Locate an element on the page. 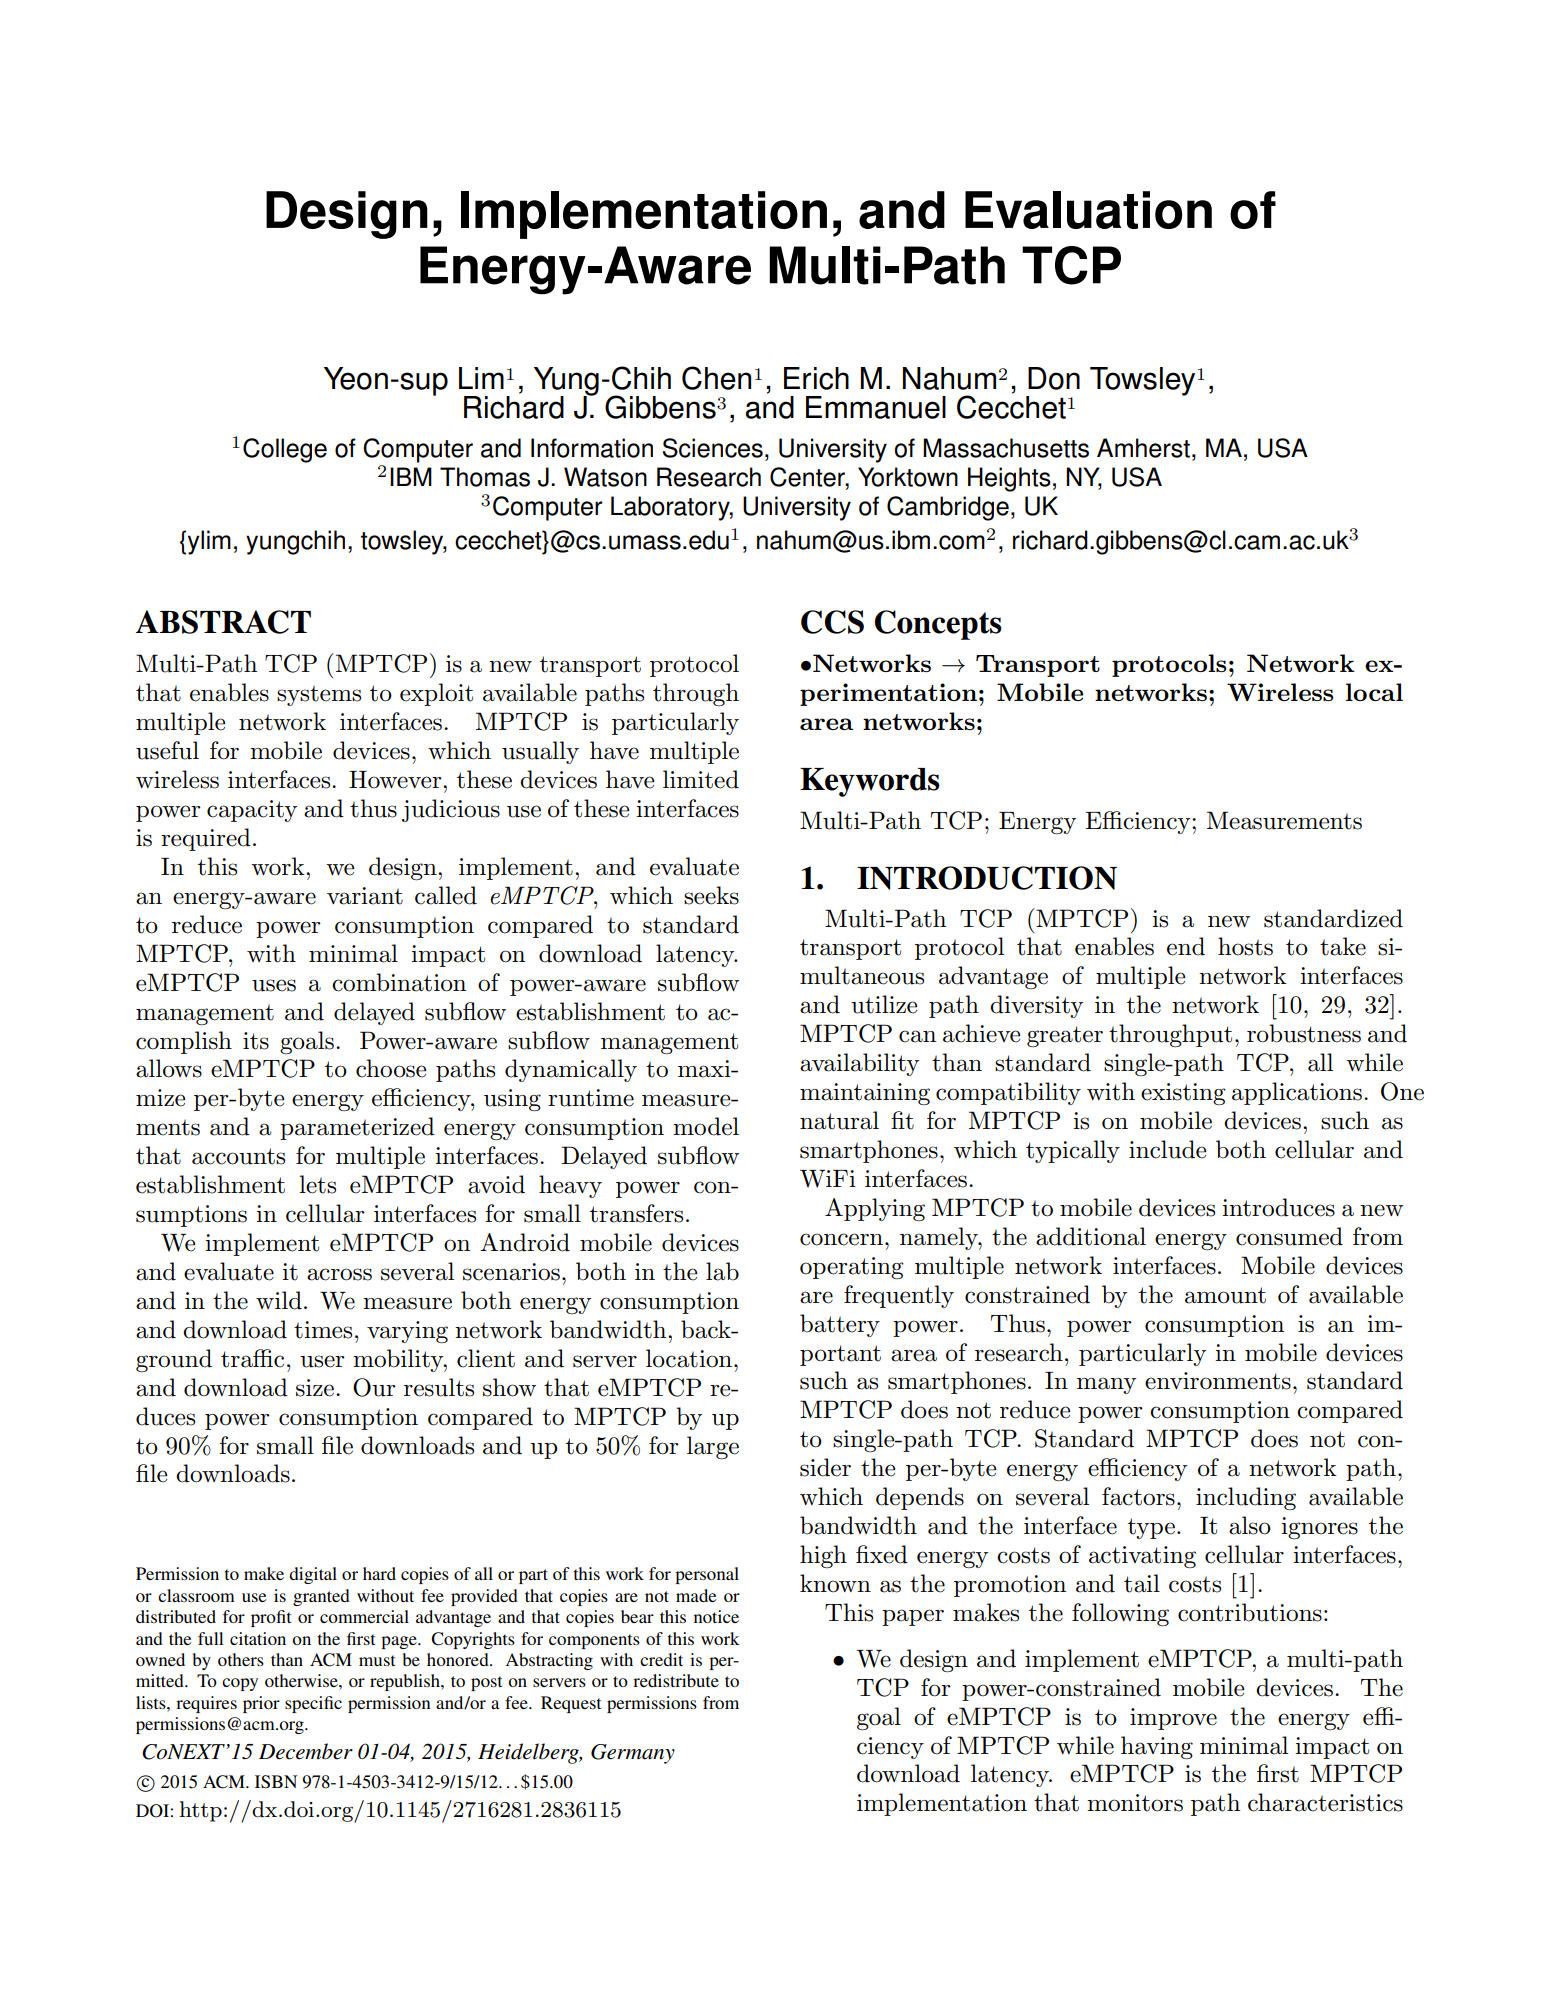 The image size is (1545, 2000). concern is located at coordinates (843, 1239).
